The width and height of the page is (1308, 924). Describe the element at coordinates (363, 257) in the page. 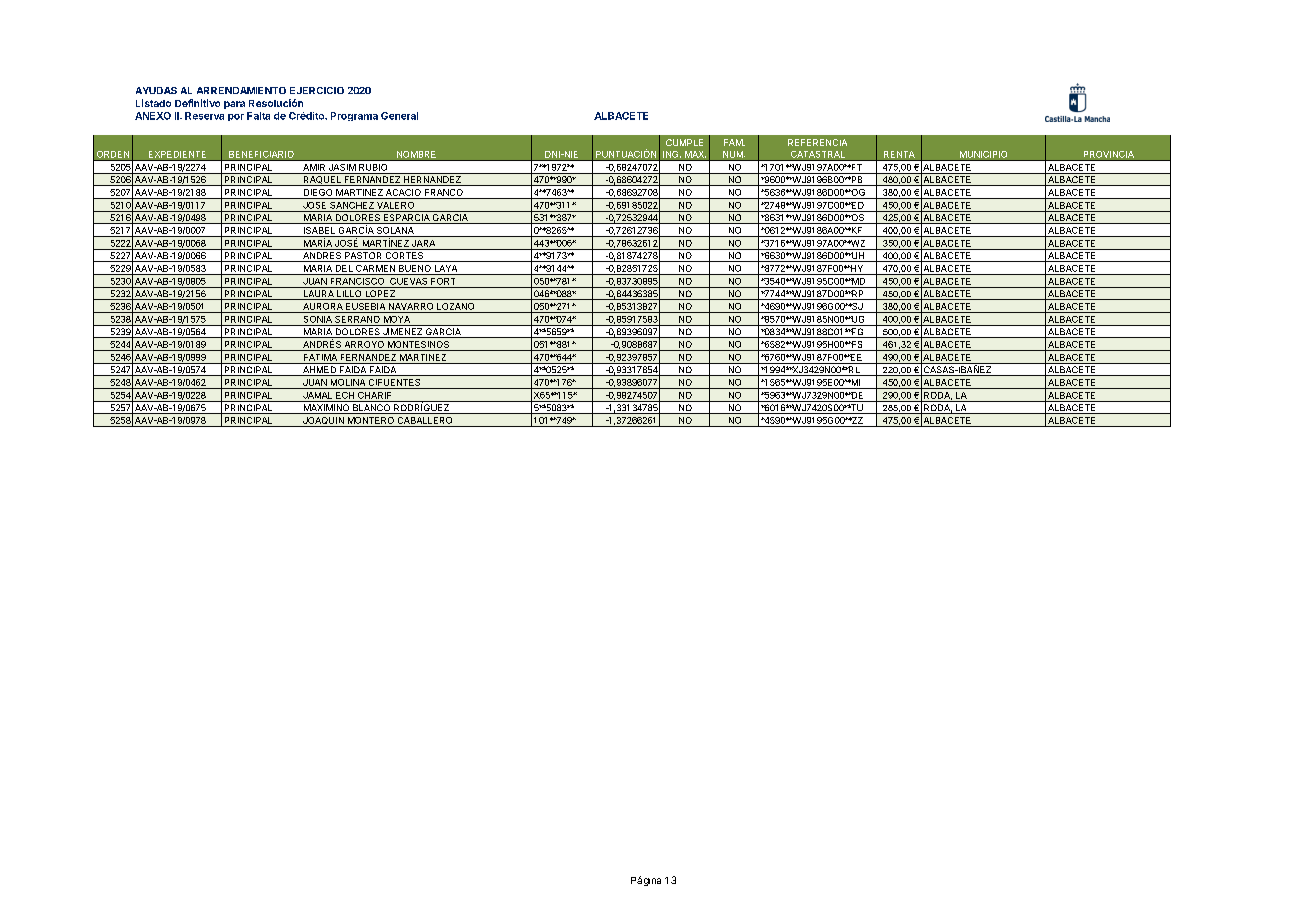

I see `PASTOR` at that location.
